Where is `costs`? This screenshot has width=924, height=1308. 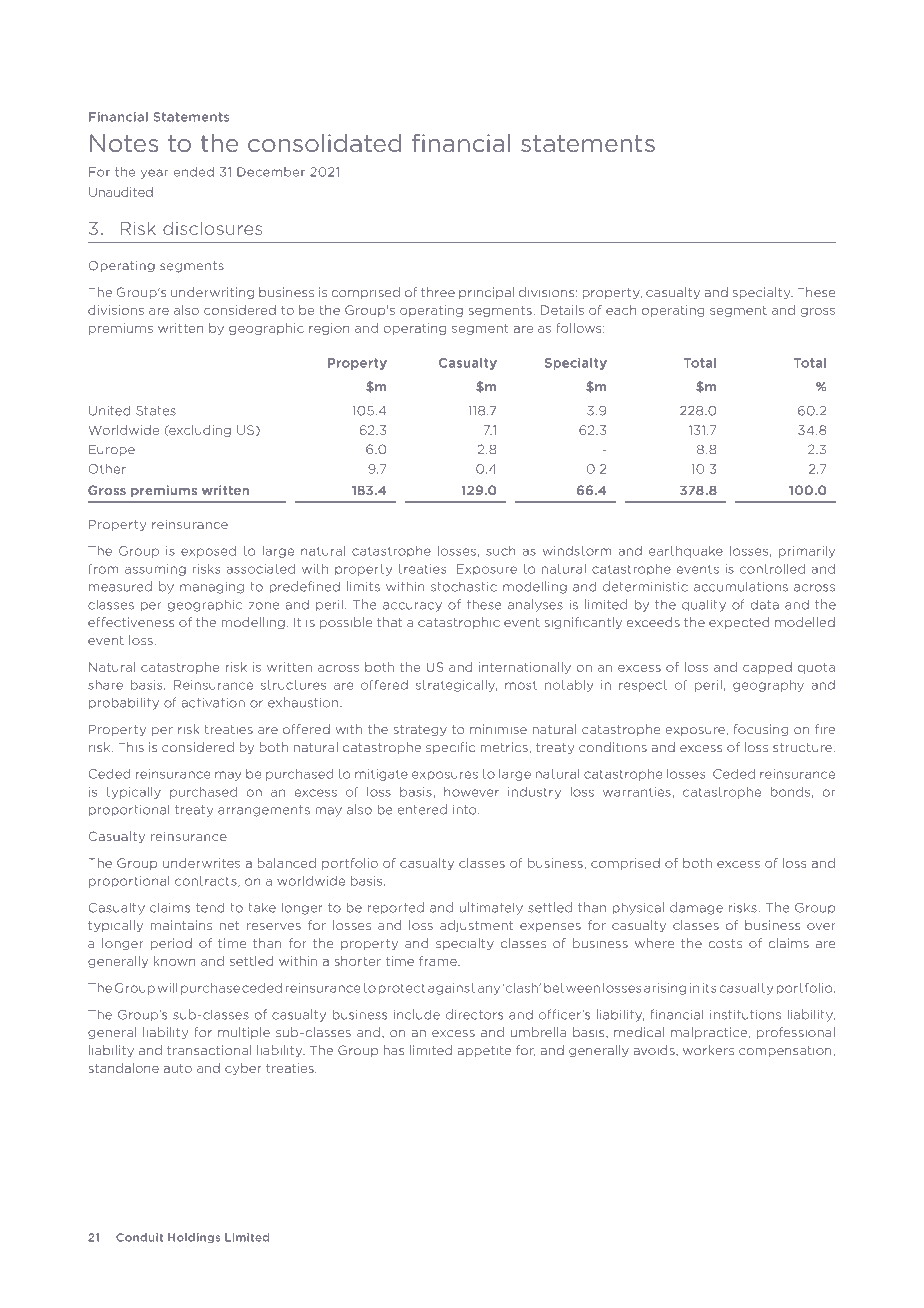
costs is located at coordinates (725, 943).
